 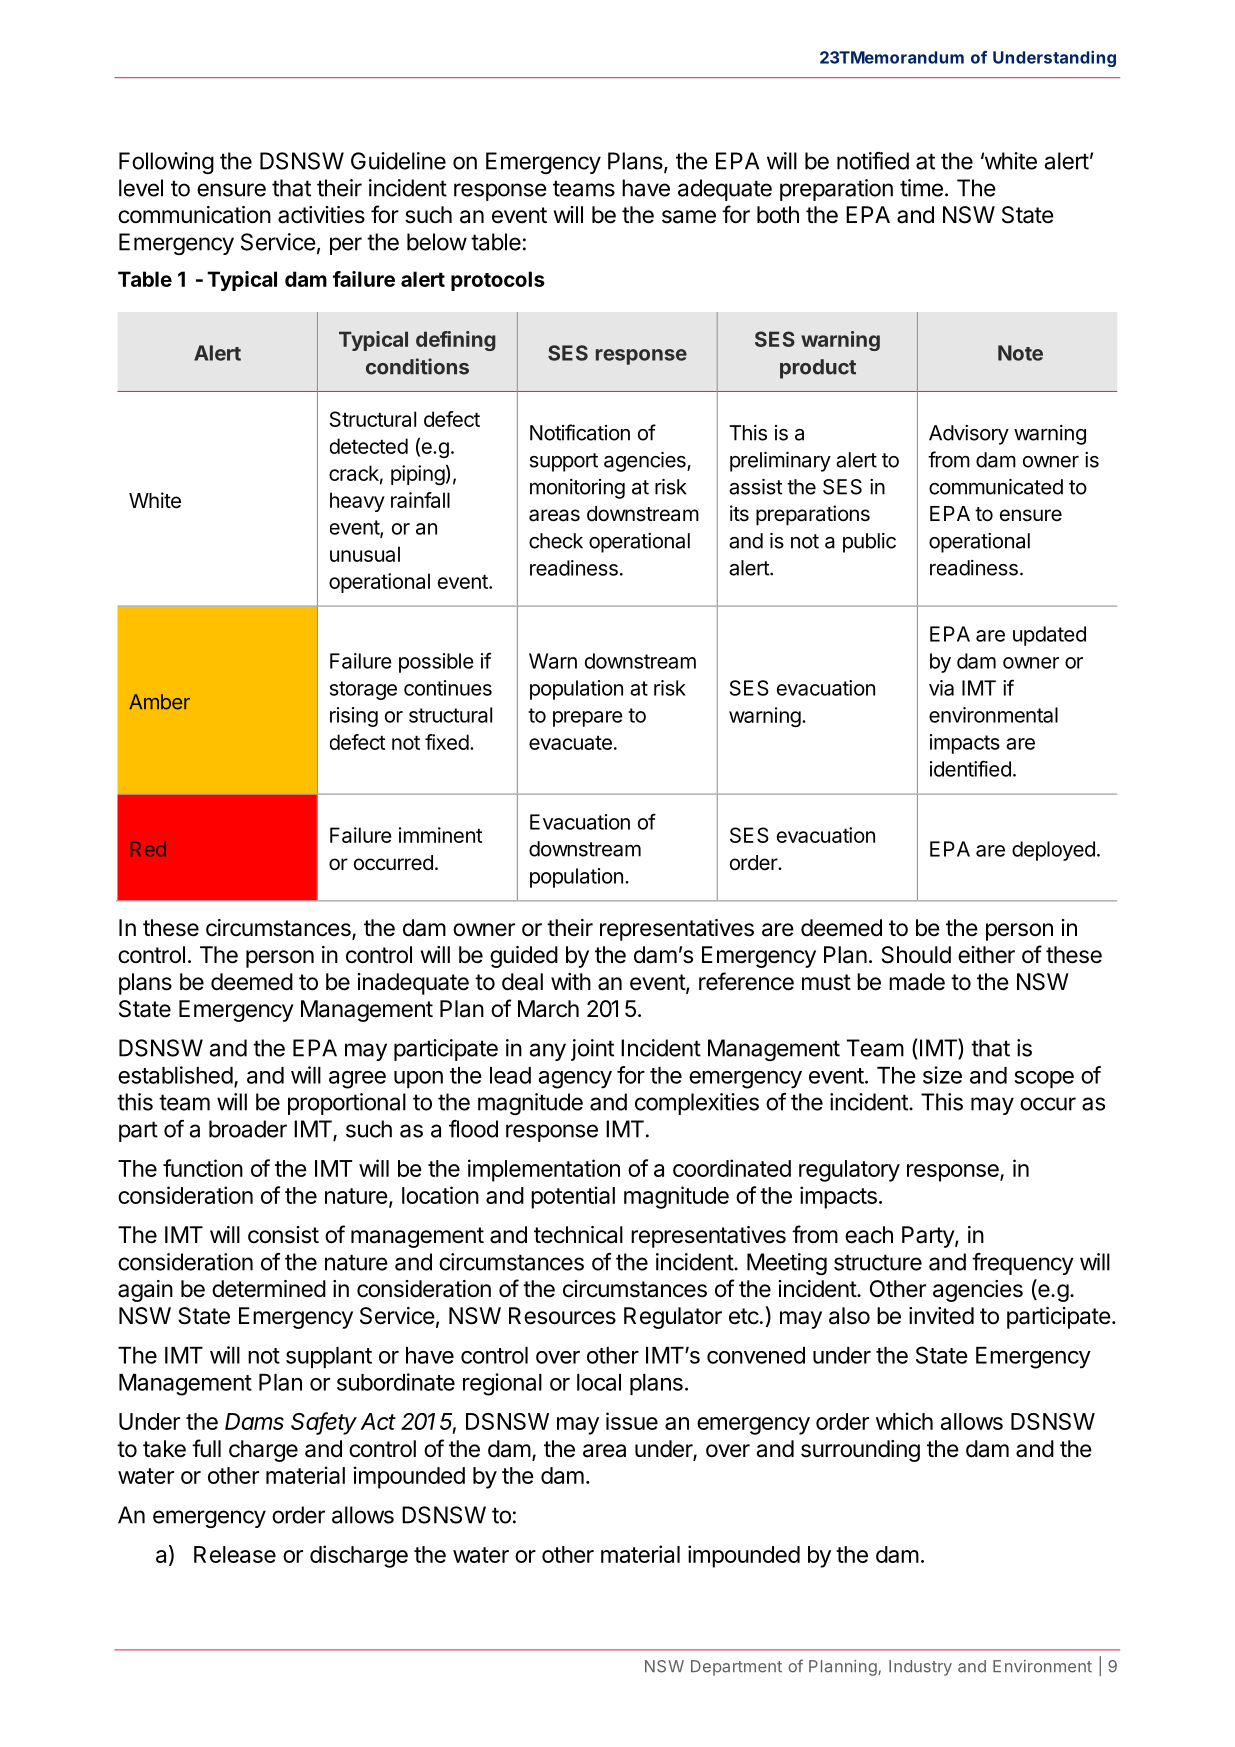 What do you see at coordinates (921, 188) in the screenshot?
I see `time` at bounding box center [921, 188].
